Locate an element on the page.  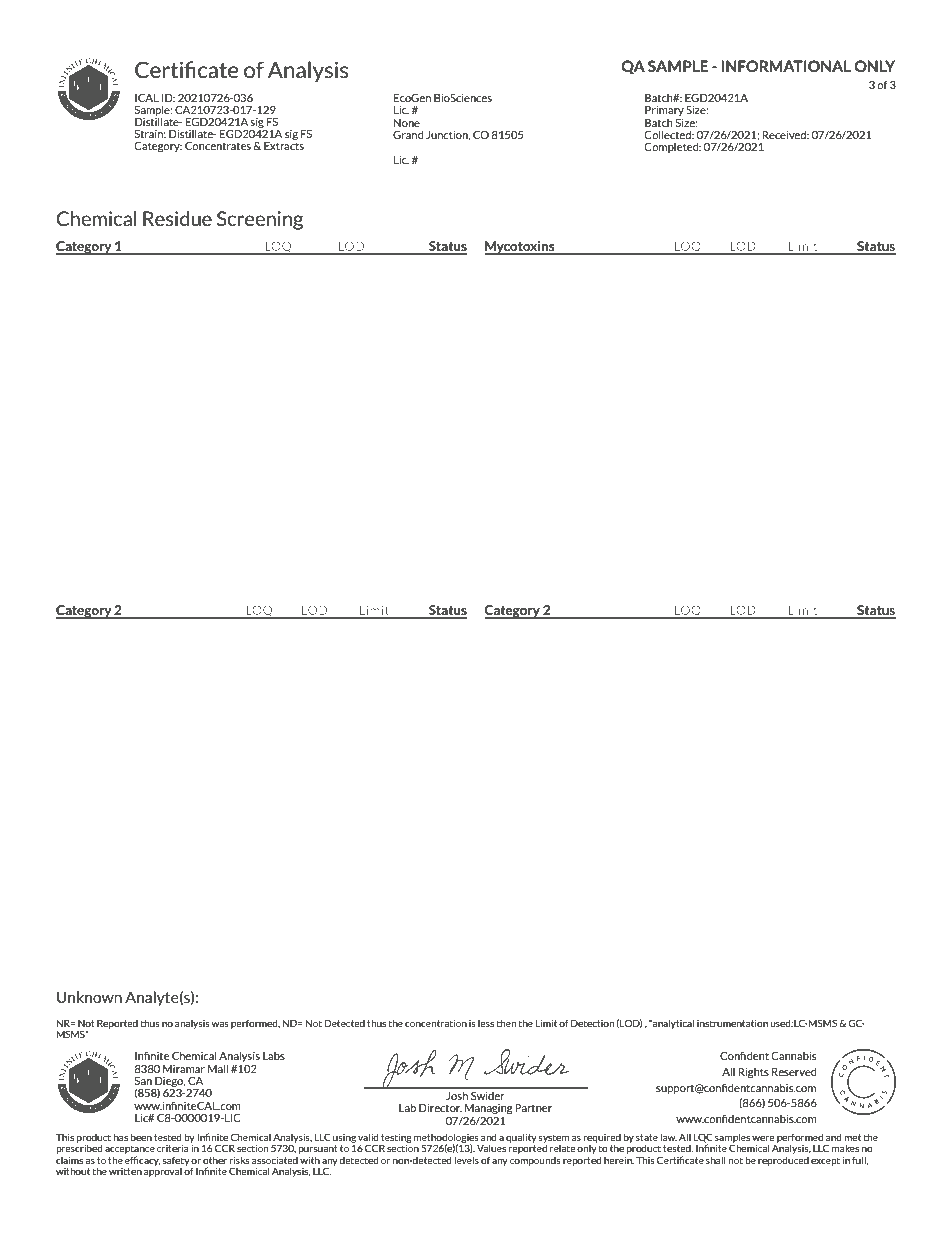
criteria is located at coordinates (174, 1147).
